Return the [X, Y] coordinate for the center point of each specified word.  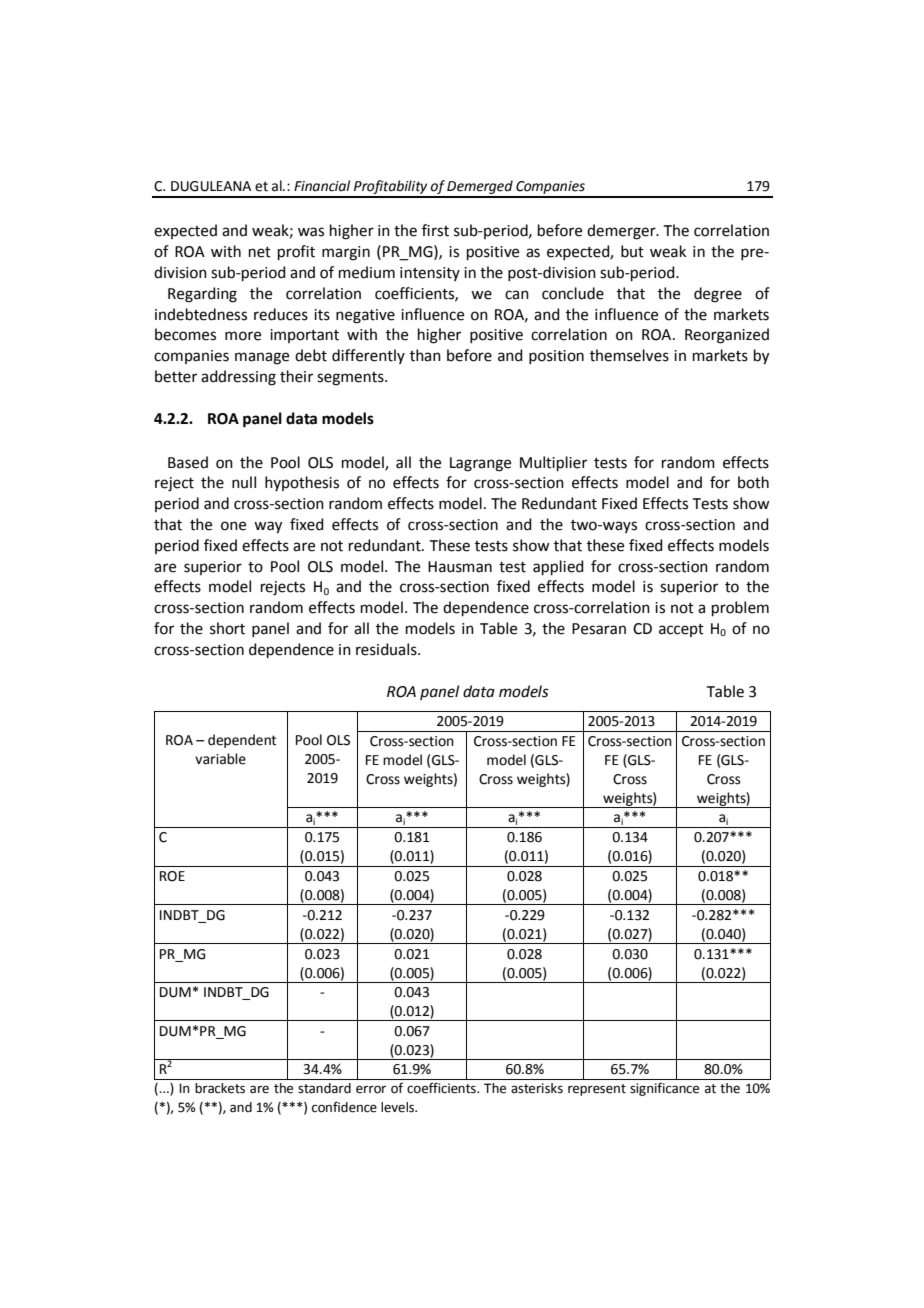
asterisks [537, 1088]
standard [324, 1088]
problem [740, 608]
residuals [387, 649]
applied [558, 567]
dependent [242, 741]
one [233, 526]
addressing [238, 378]
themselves [629, 355]
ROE [172, 876]
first [435, 230]
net [260, 252]
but [632, 251]
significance [664, 1089]
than [425, 355]
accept [681, 630]
